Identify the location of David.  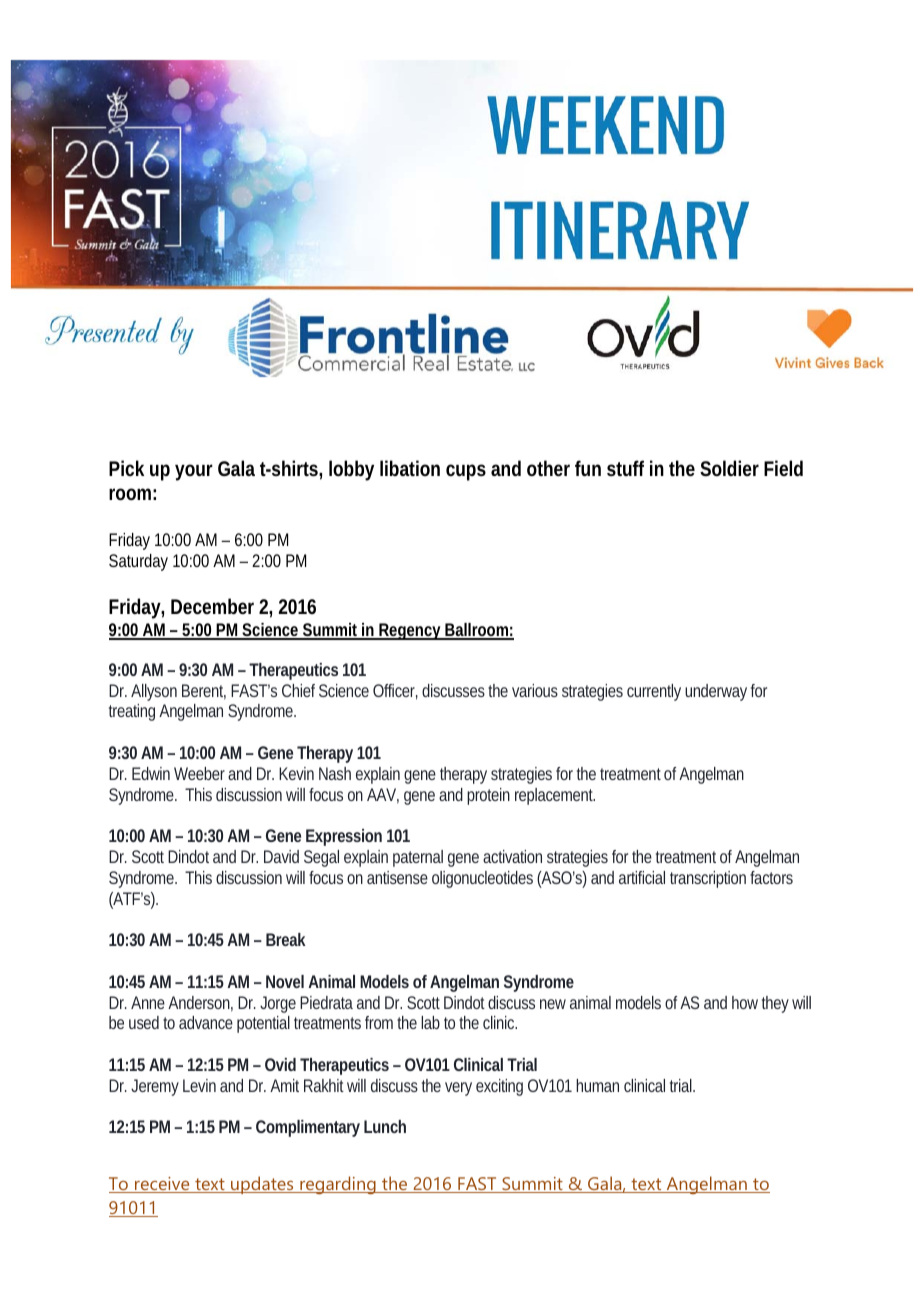
(281, 856).
